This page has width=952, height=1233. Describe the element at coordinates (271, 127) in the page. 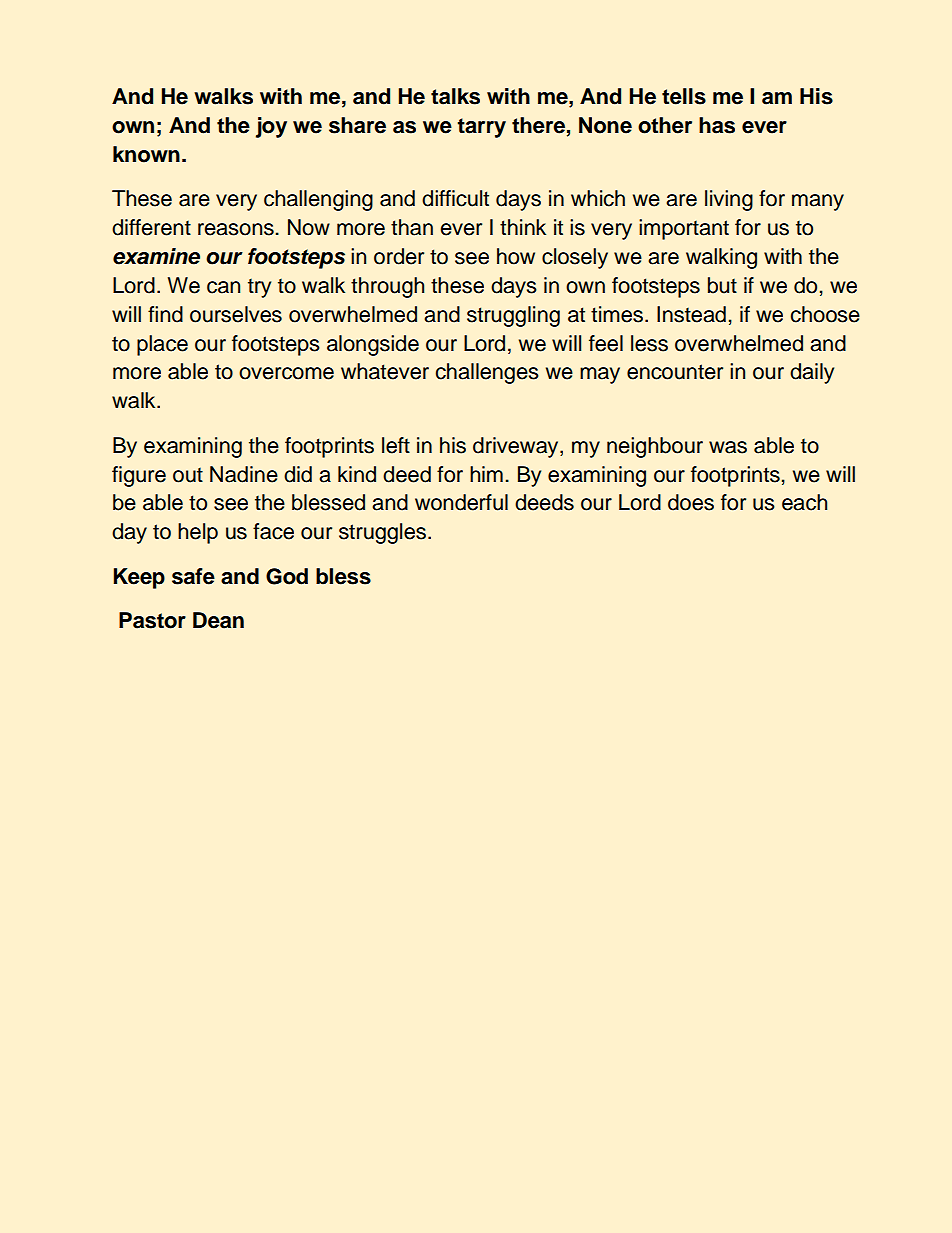

I see `joy` at that location.
